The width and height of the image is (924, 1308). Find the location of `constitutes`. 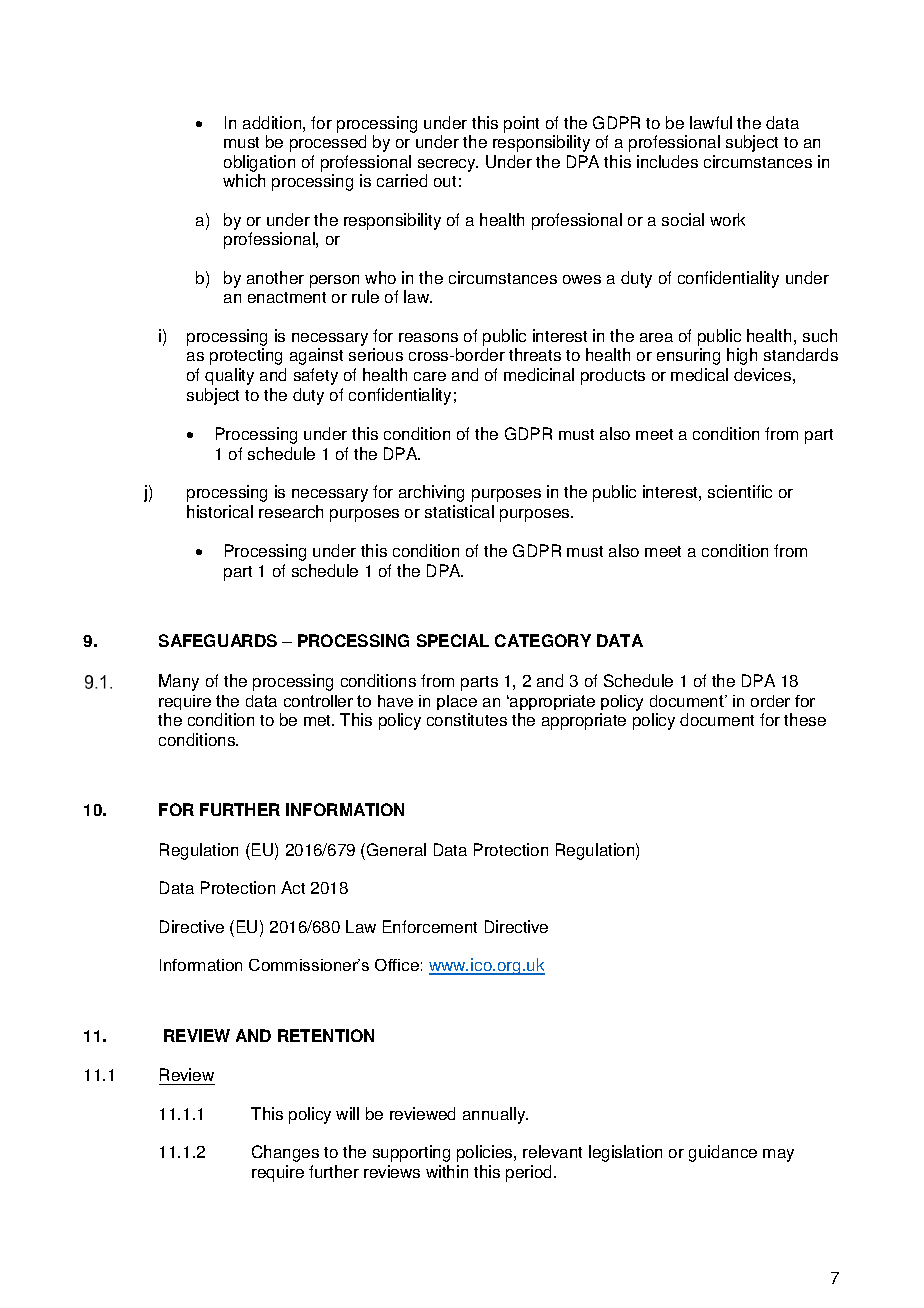

constitutes is located at coordinates (467, 719).
